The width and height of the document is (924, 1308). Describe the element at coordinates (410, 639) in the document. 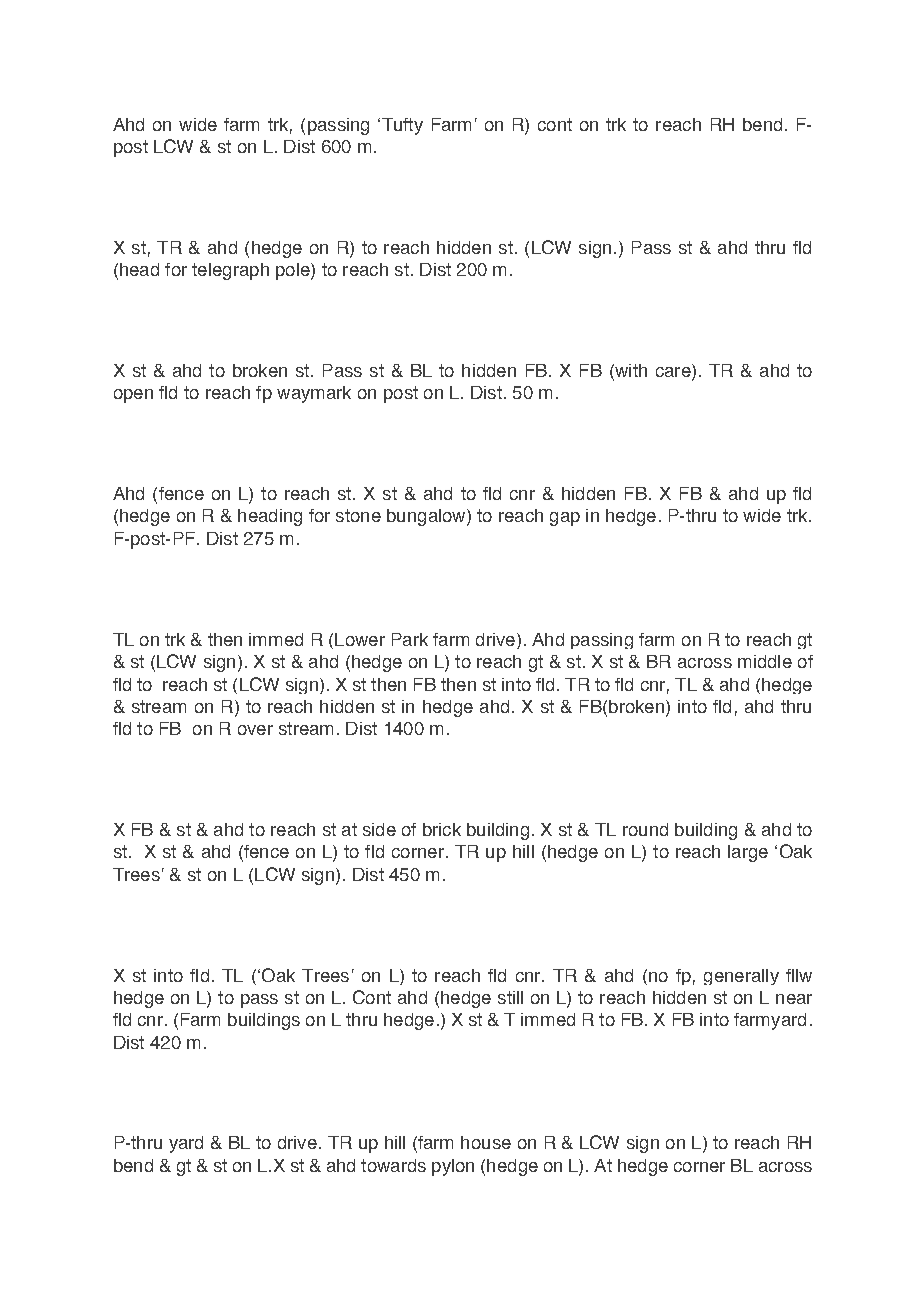

I see `Park` at that location.
